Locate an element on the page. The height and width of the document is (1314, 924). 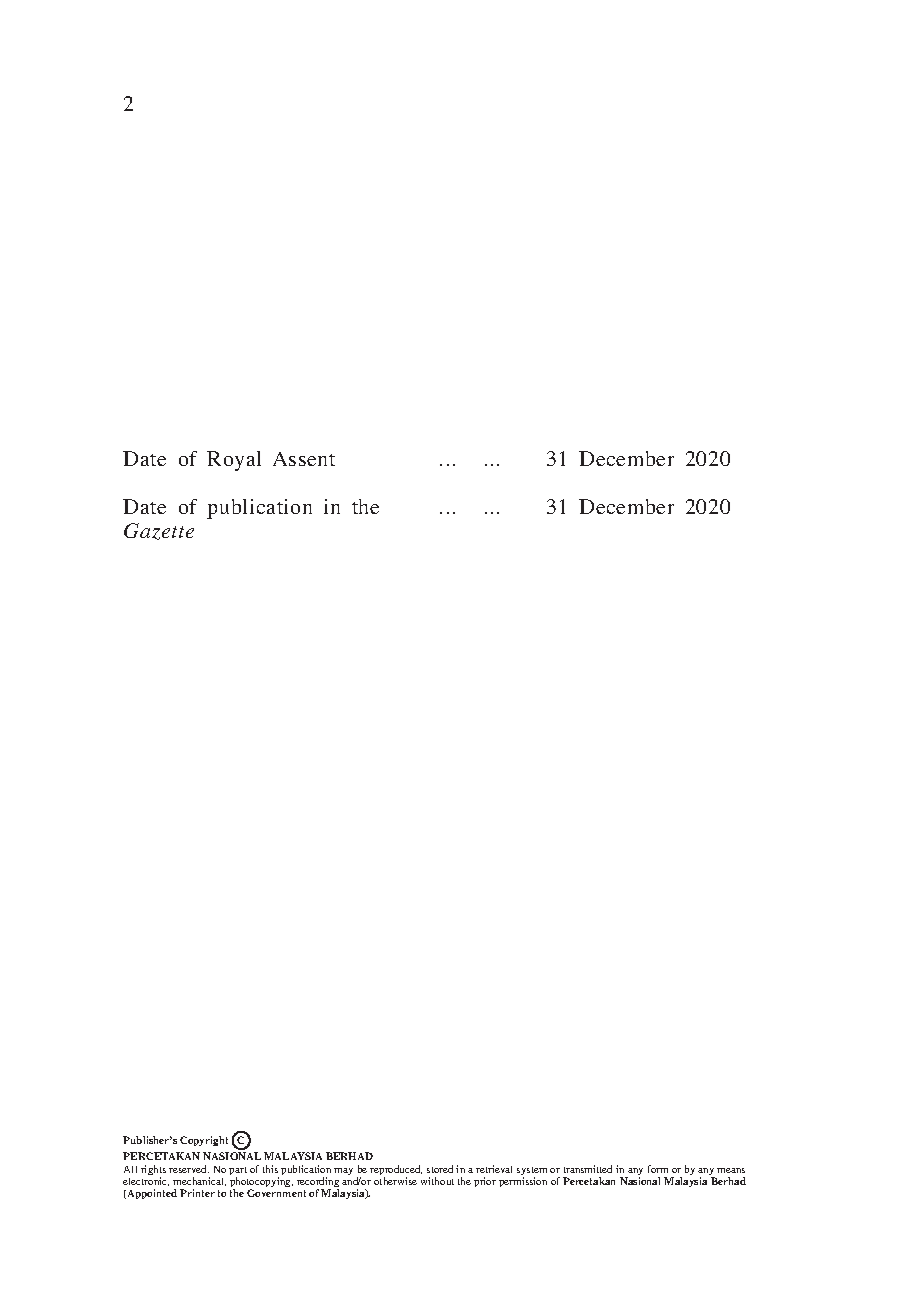
reserved is located at coordinates (189, 1169).
